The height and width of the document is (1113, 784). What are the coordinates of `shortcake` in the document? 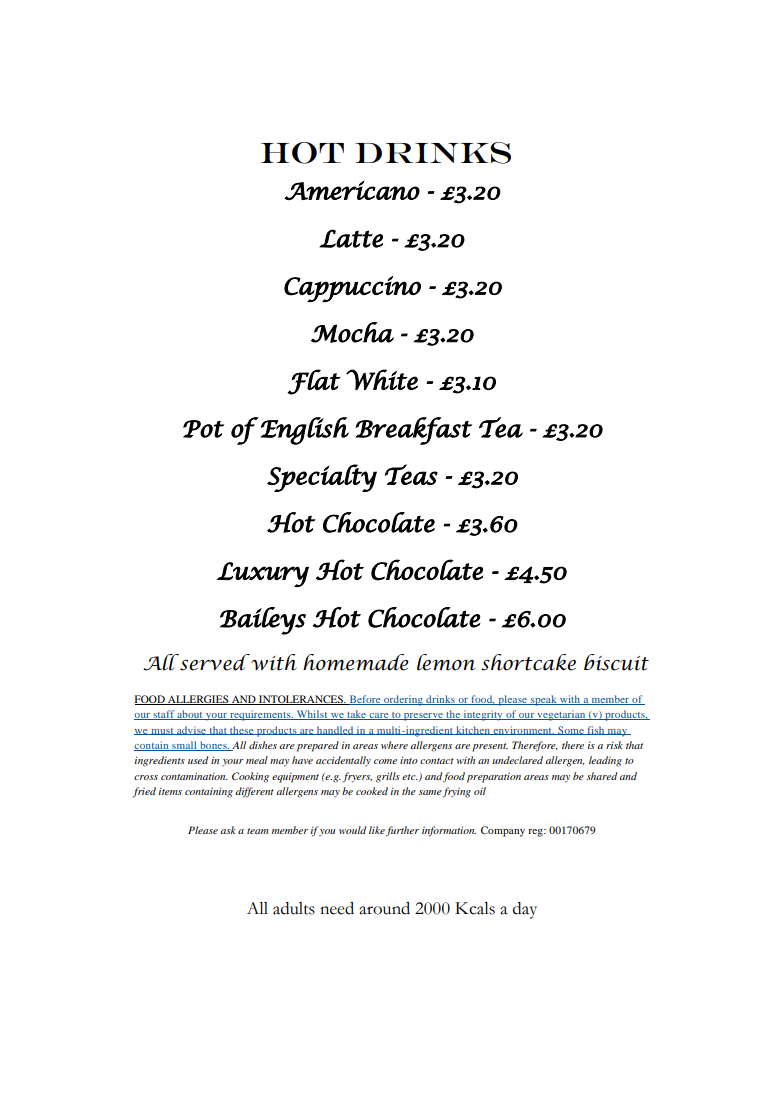 It's located at (528, 662).
